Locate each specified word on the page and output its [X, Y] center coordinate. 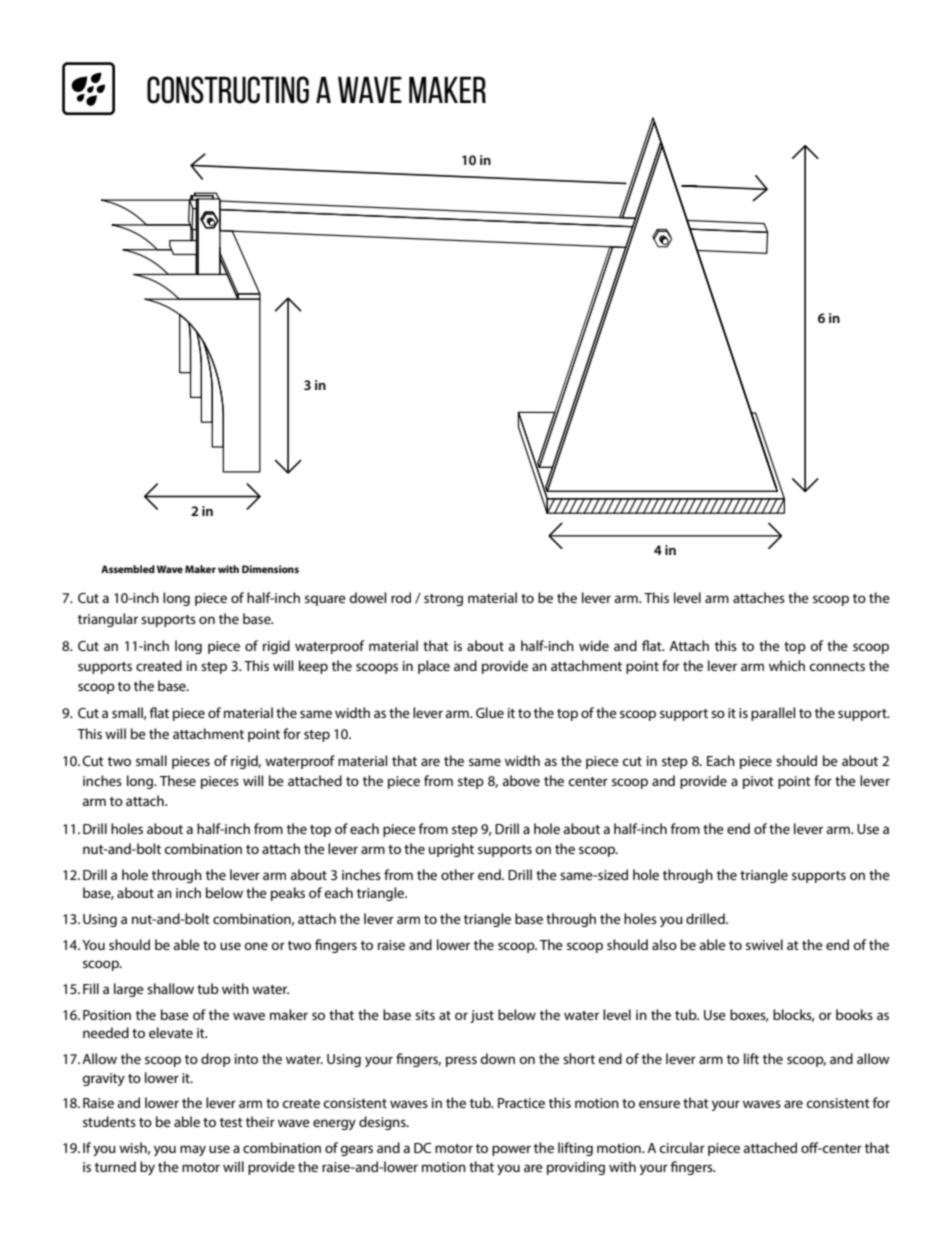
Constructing [228, 90]
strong [443, 600]
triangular [108, 620]
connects [837, 666]
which [787, 665]
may [193, 1150]
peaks [288, 894]
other [457, 874]
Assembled [128, 569]
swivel [764, 944]
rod [401, 597]
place [434, 667]
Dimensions [270, 569]
